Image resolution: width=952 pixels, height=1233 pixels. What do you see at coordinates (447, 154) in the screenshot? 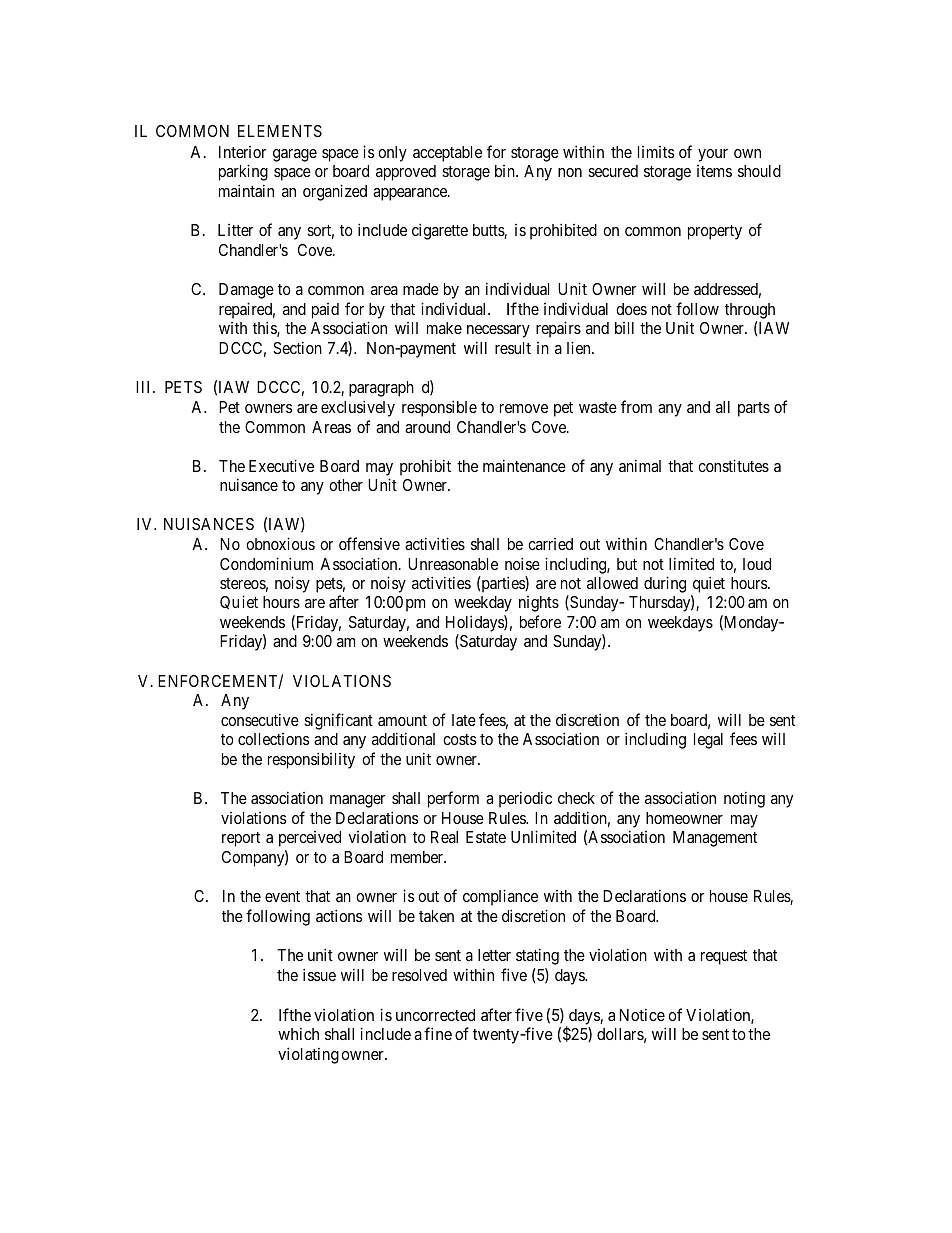
I see `acceptable` at bounding box center [447, 154].
